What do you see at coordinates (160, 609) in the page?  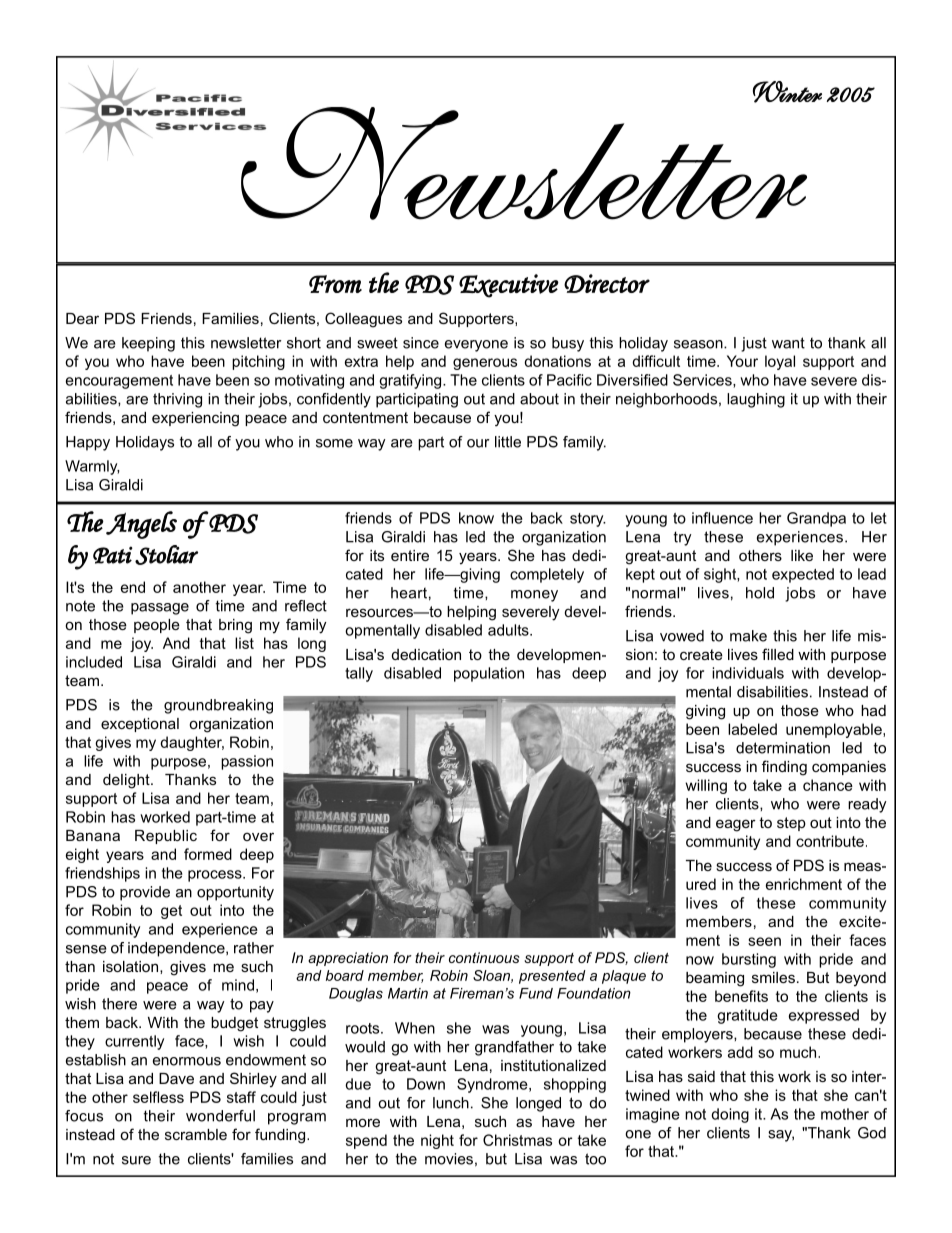 I see `passage` at bounding box center [160, 609].
